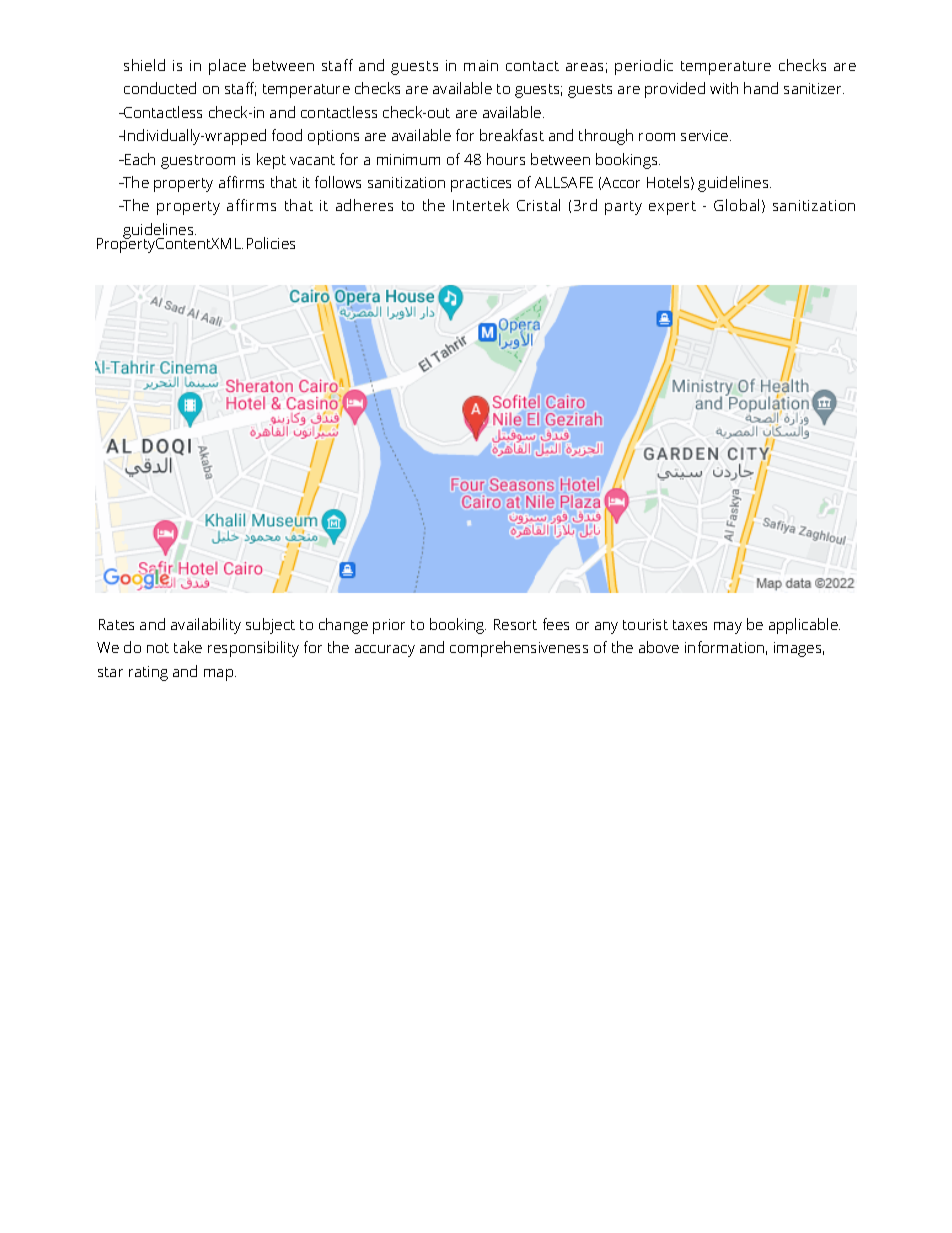 This document has width=952, height=1233. What do you see at coordinates (481, 65) in the document?
I see `main` at bounding box center [481, 65].
